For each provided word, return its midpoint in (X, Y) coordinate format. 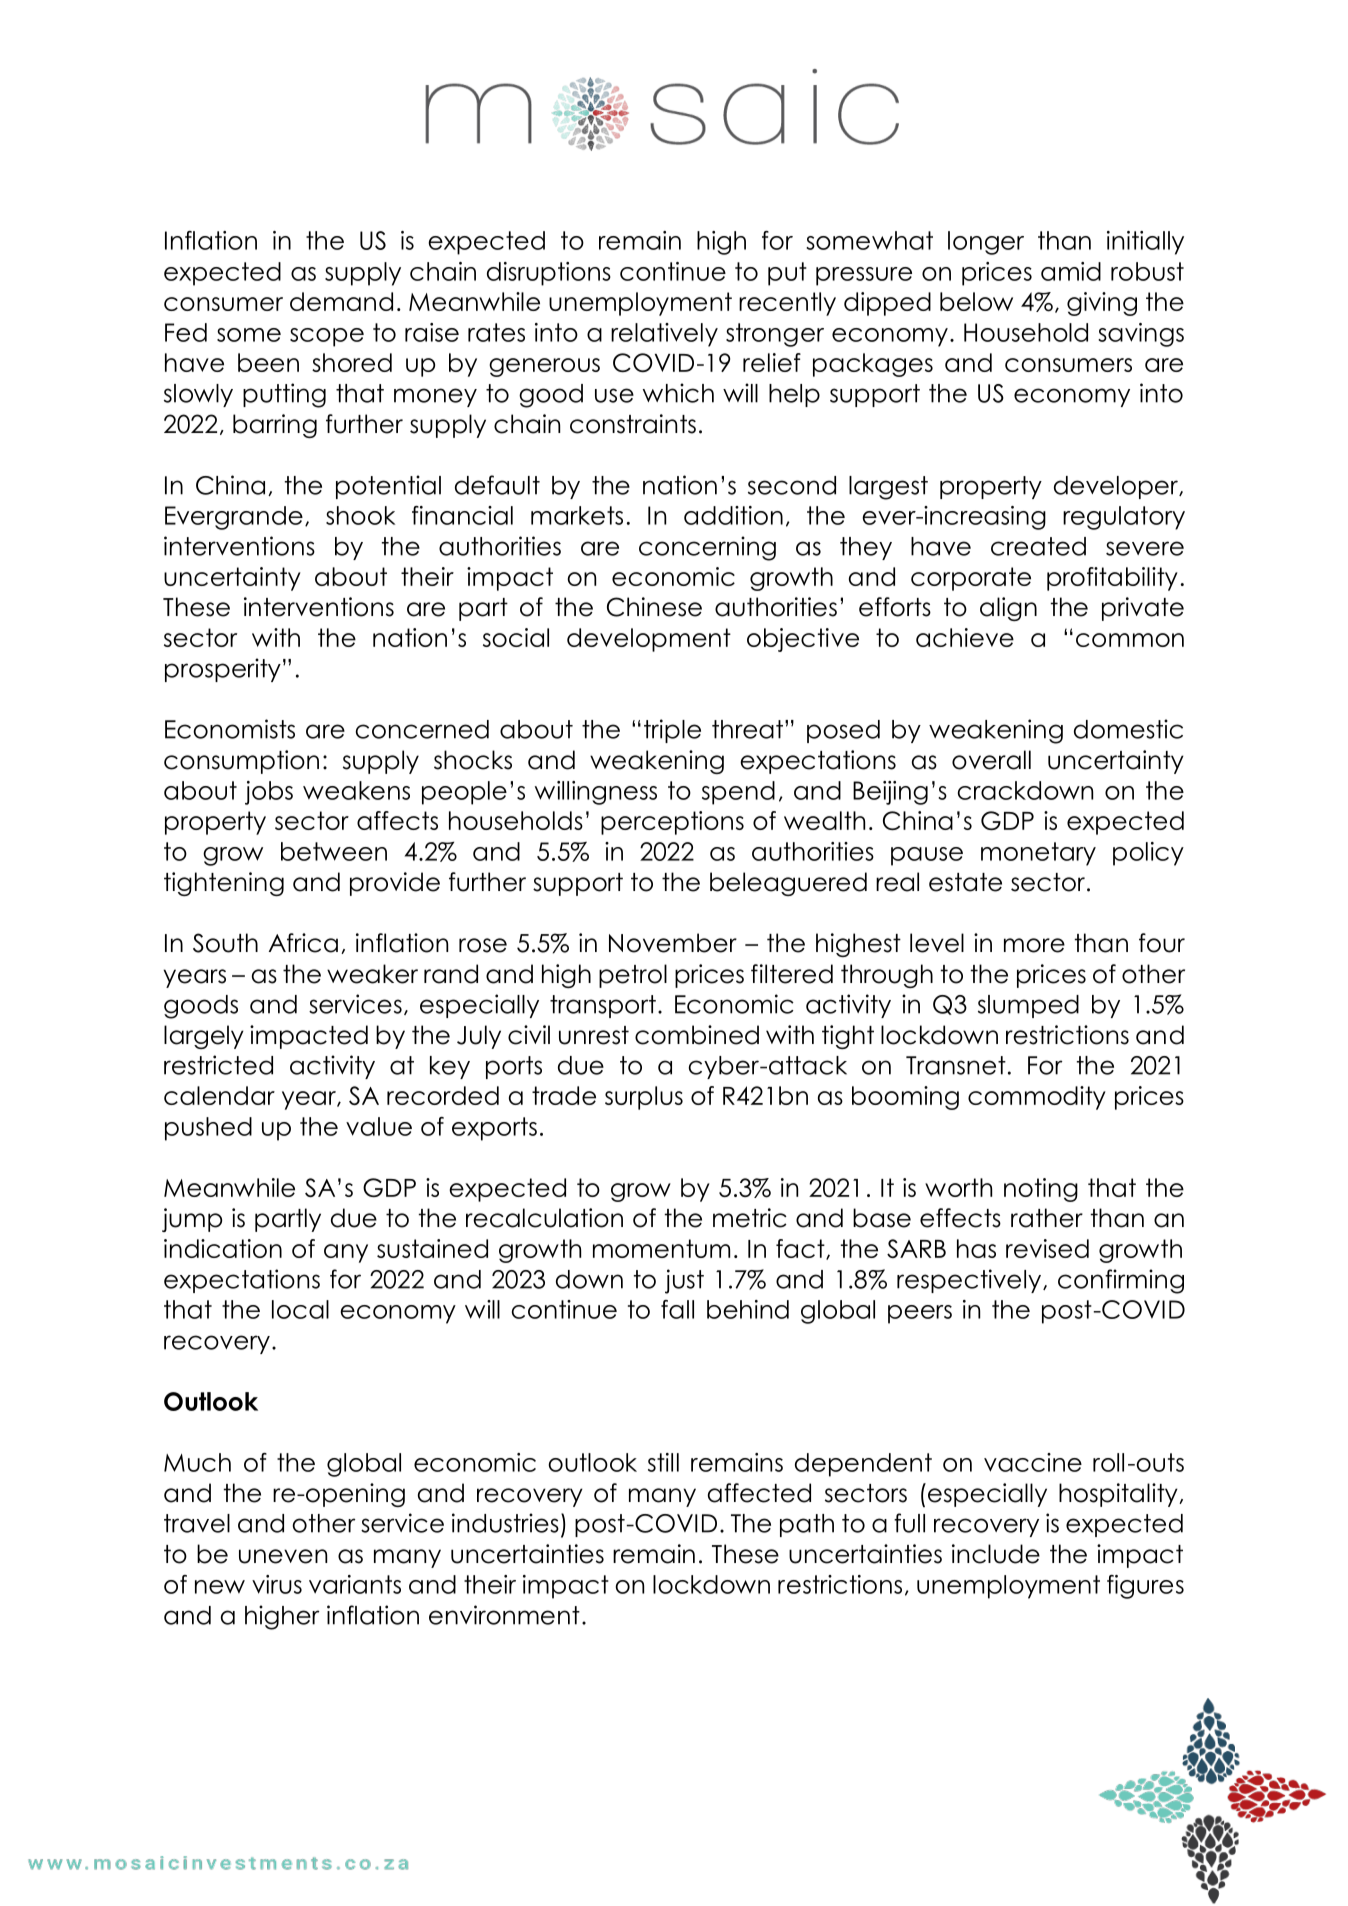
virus (277, 1584)
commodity (1037, 1098)
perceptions (672, 823)
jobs (269, 793)
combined (697, 1035)
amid (1071, 271)
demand (341, 301)
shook (360, 515)
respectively (970, 1281)
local (300, 1309)
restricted (218, 1065)
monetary (1038, 854)
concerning (707, 548)
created (1038, 546)
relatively (664, 335)
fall (677, 1309)
